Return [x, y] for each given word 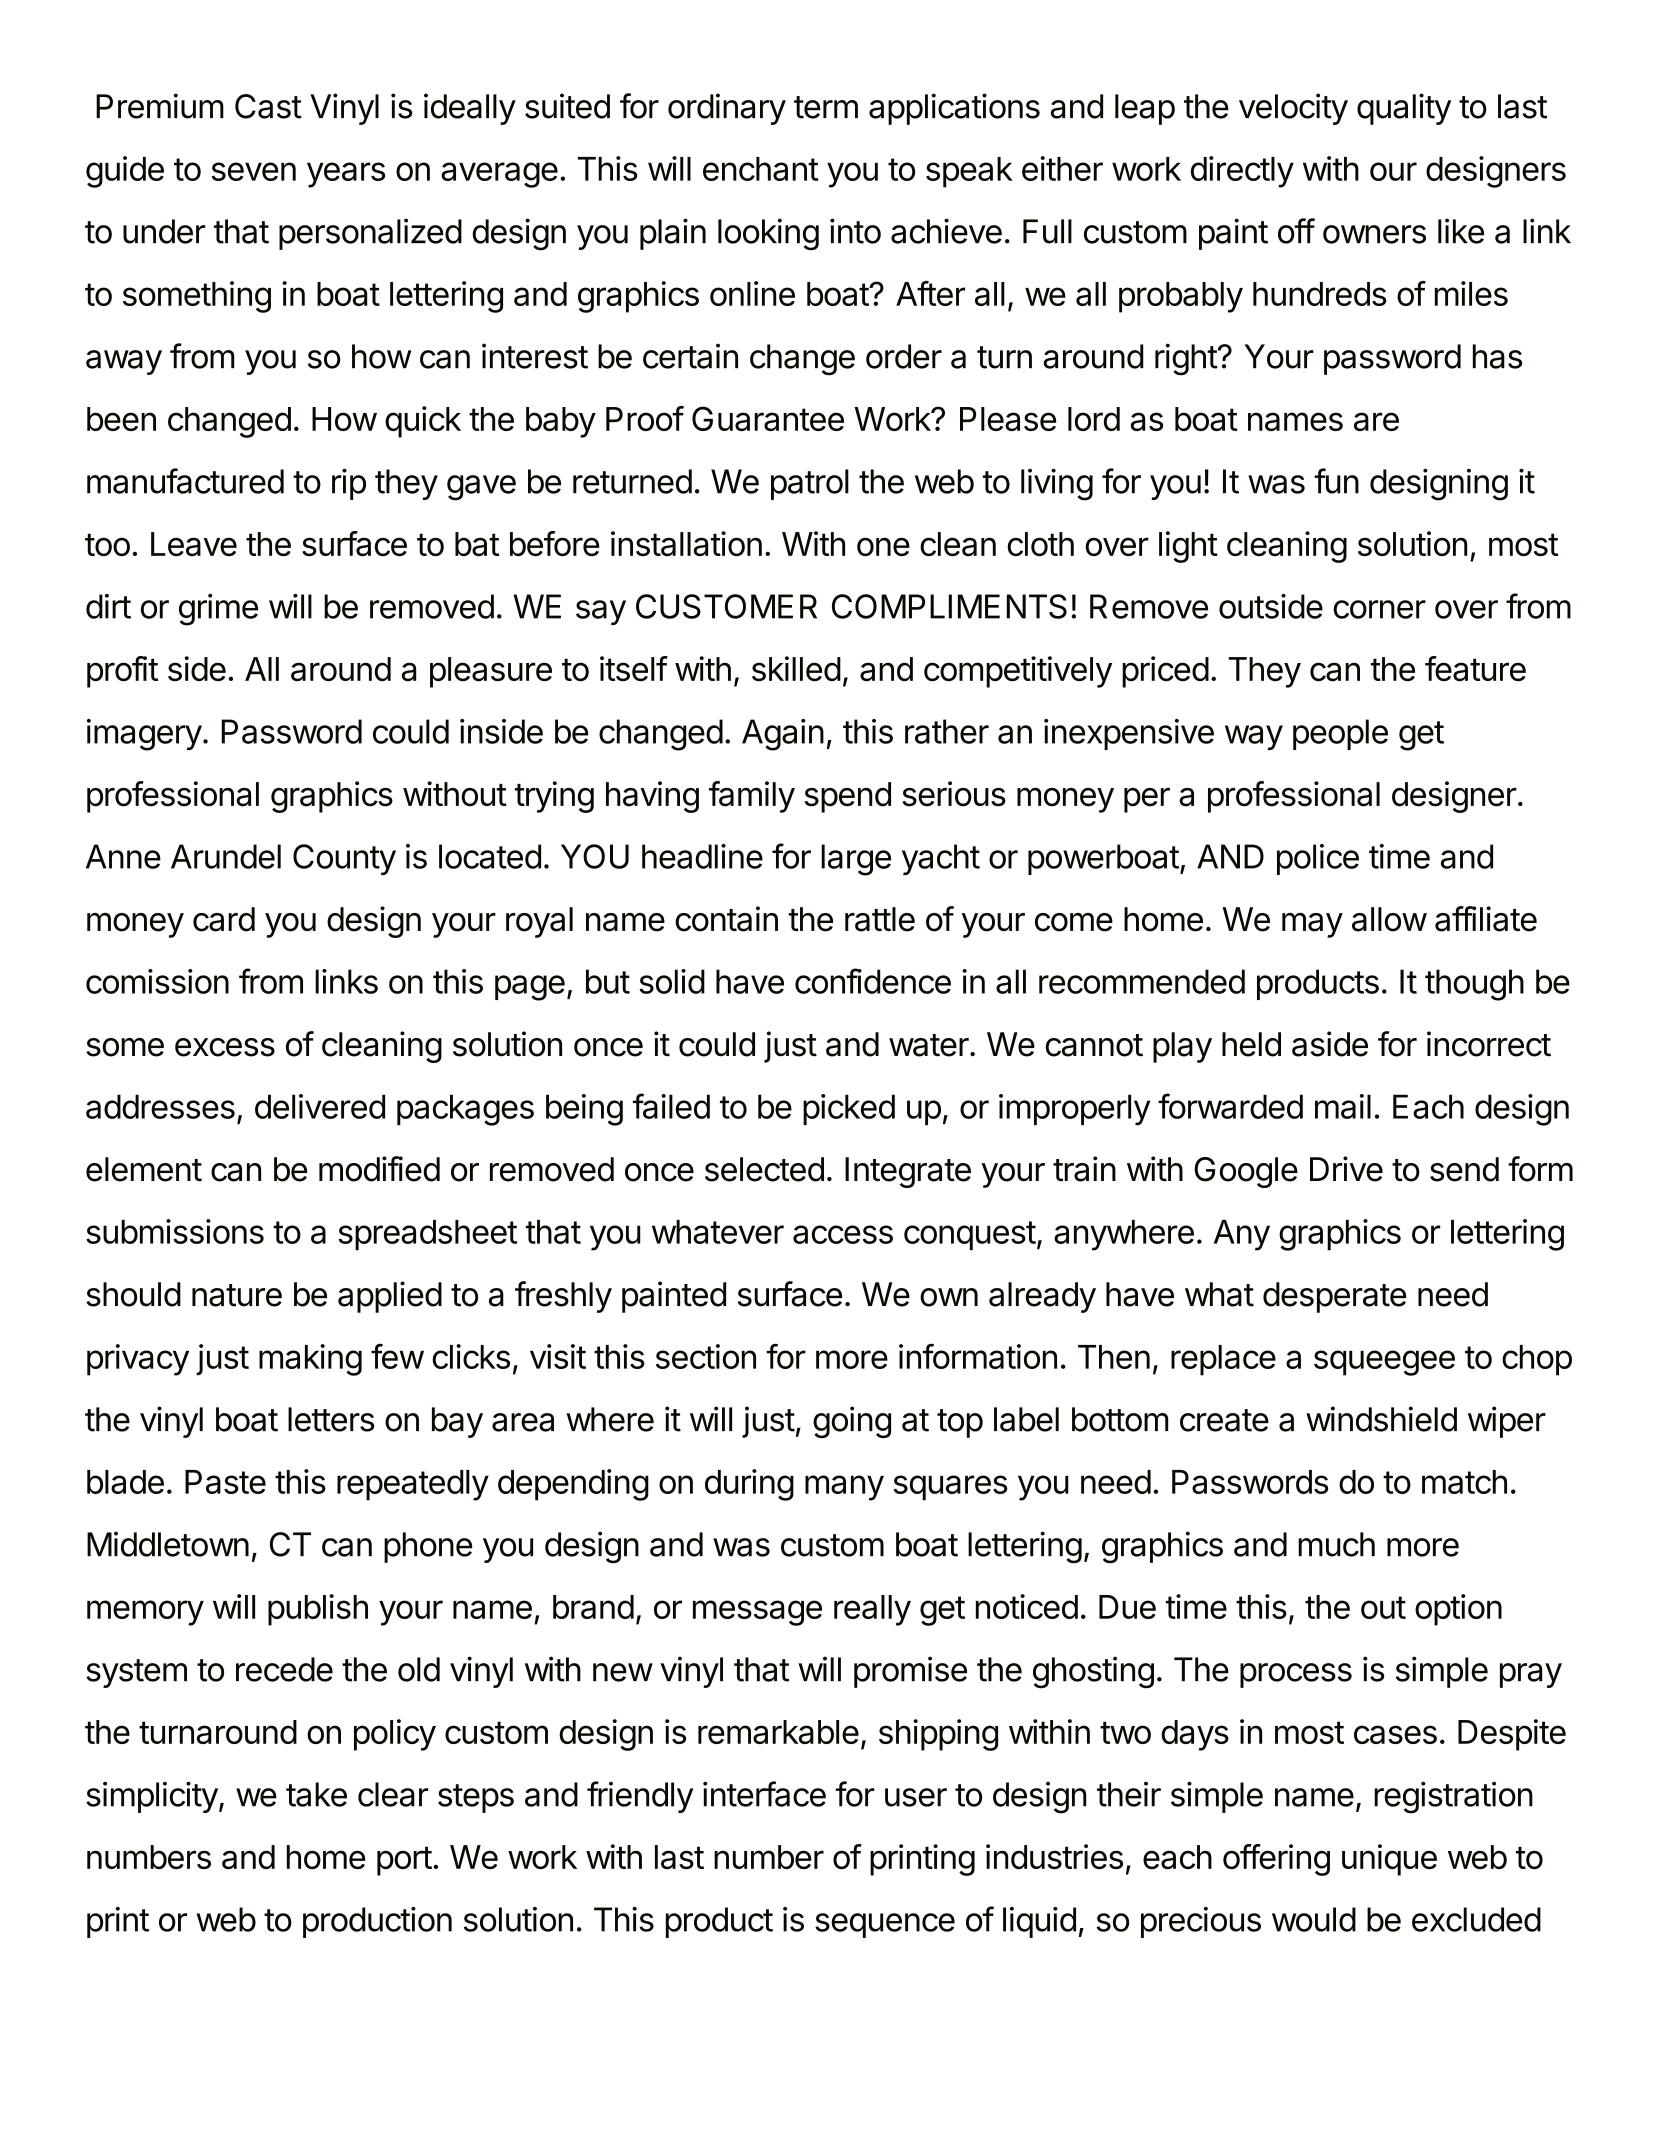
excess [225, 1047]
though [1474, 985]
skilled [796, 668]
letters [331, 1419]
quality [1404, 109]
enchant [761, 169]
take [316, 1794]
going [852, 1422]
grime [218, 610]
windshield [1381, 1419]
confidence [873, 981]
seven [254, 171]
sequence [885, 1925]
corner [1379, 609]
